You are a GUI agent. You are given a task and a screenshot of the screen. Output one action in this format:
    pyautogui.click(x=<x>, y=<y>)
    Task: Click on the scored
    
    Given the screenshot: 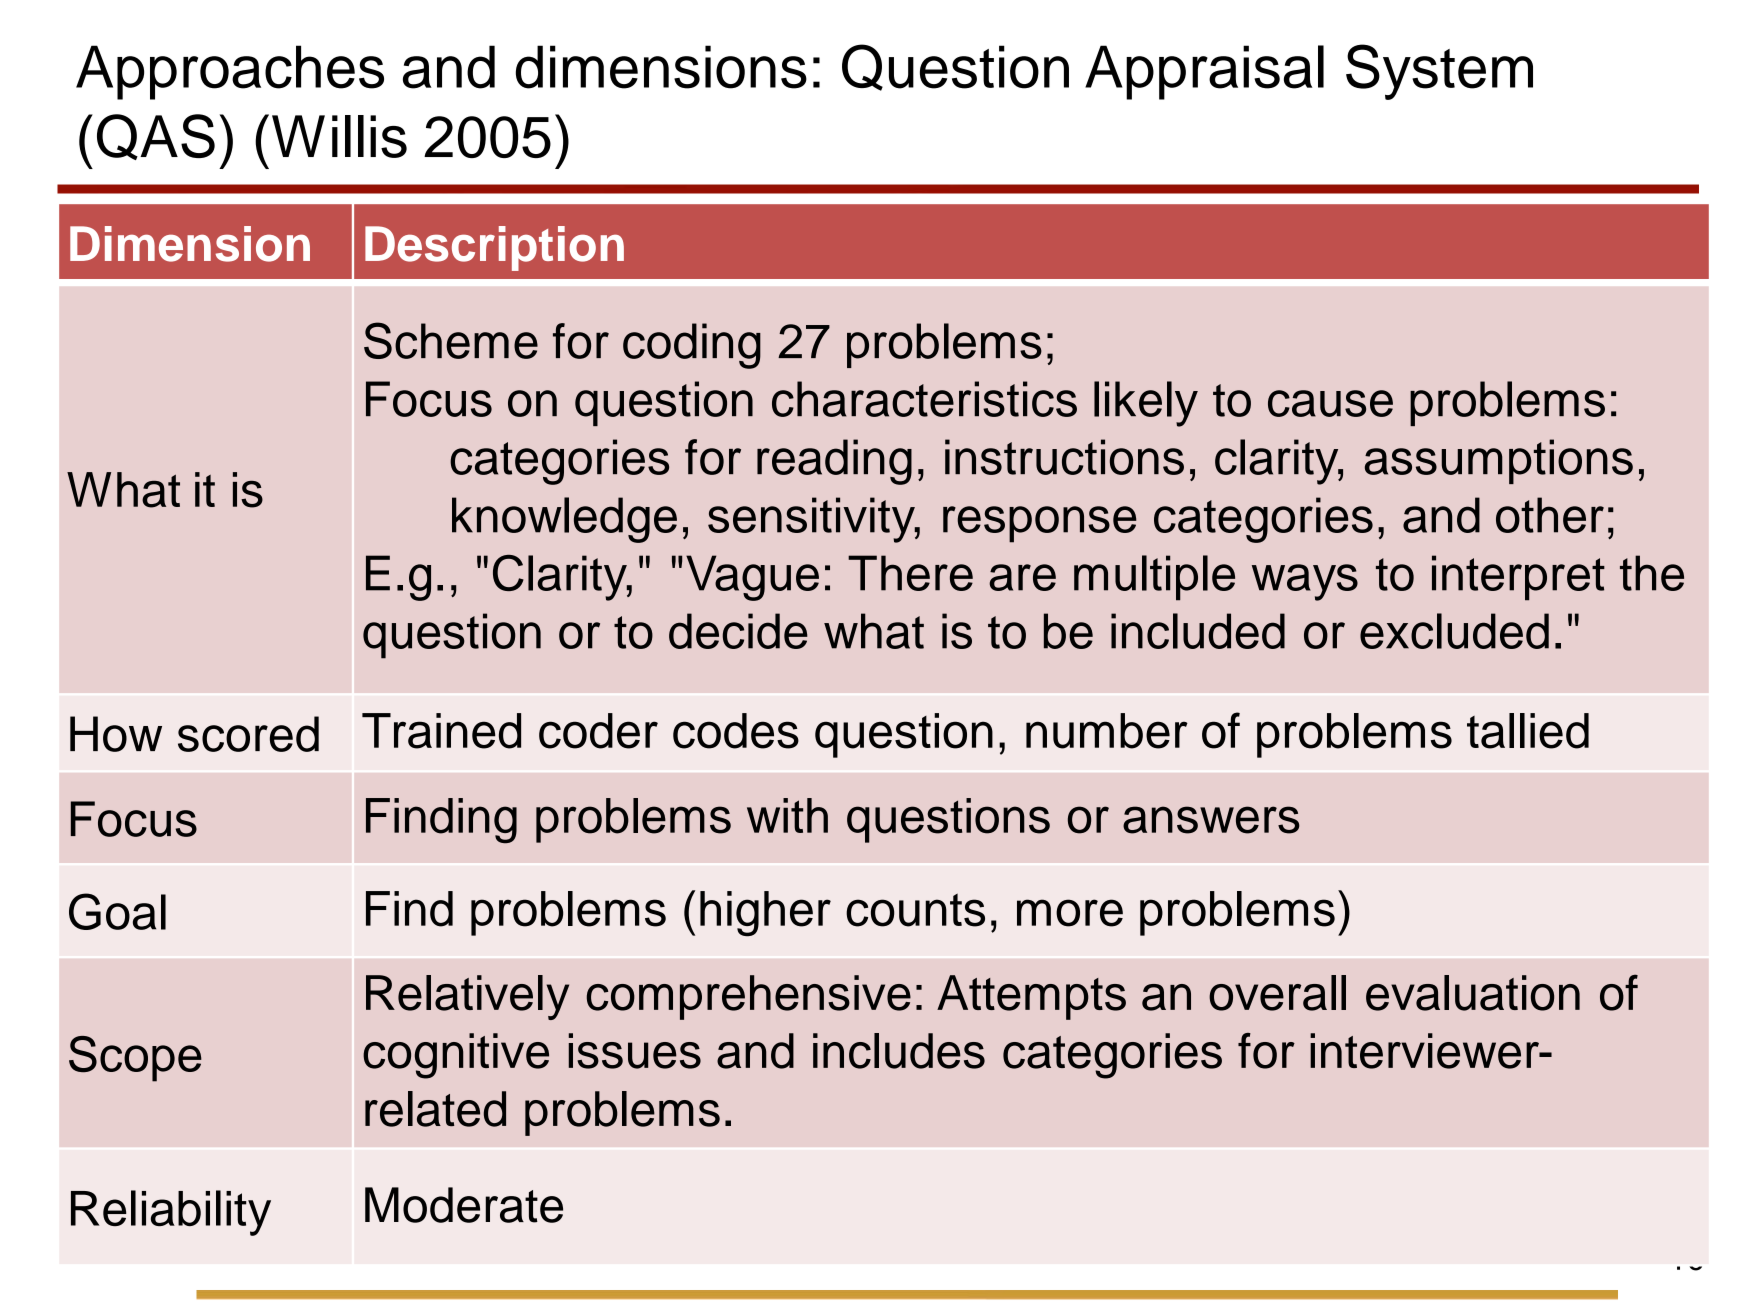 What is the action you would take?
    pyautogui.click(x=248, y=734)
